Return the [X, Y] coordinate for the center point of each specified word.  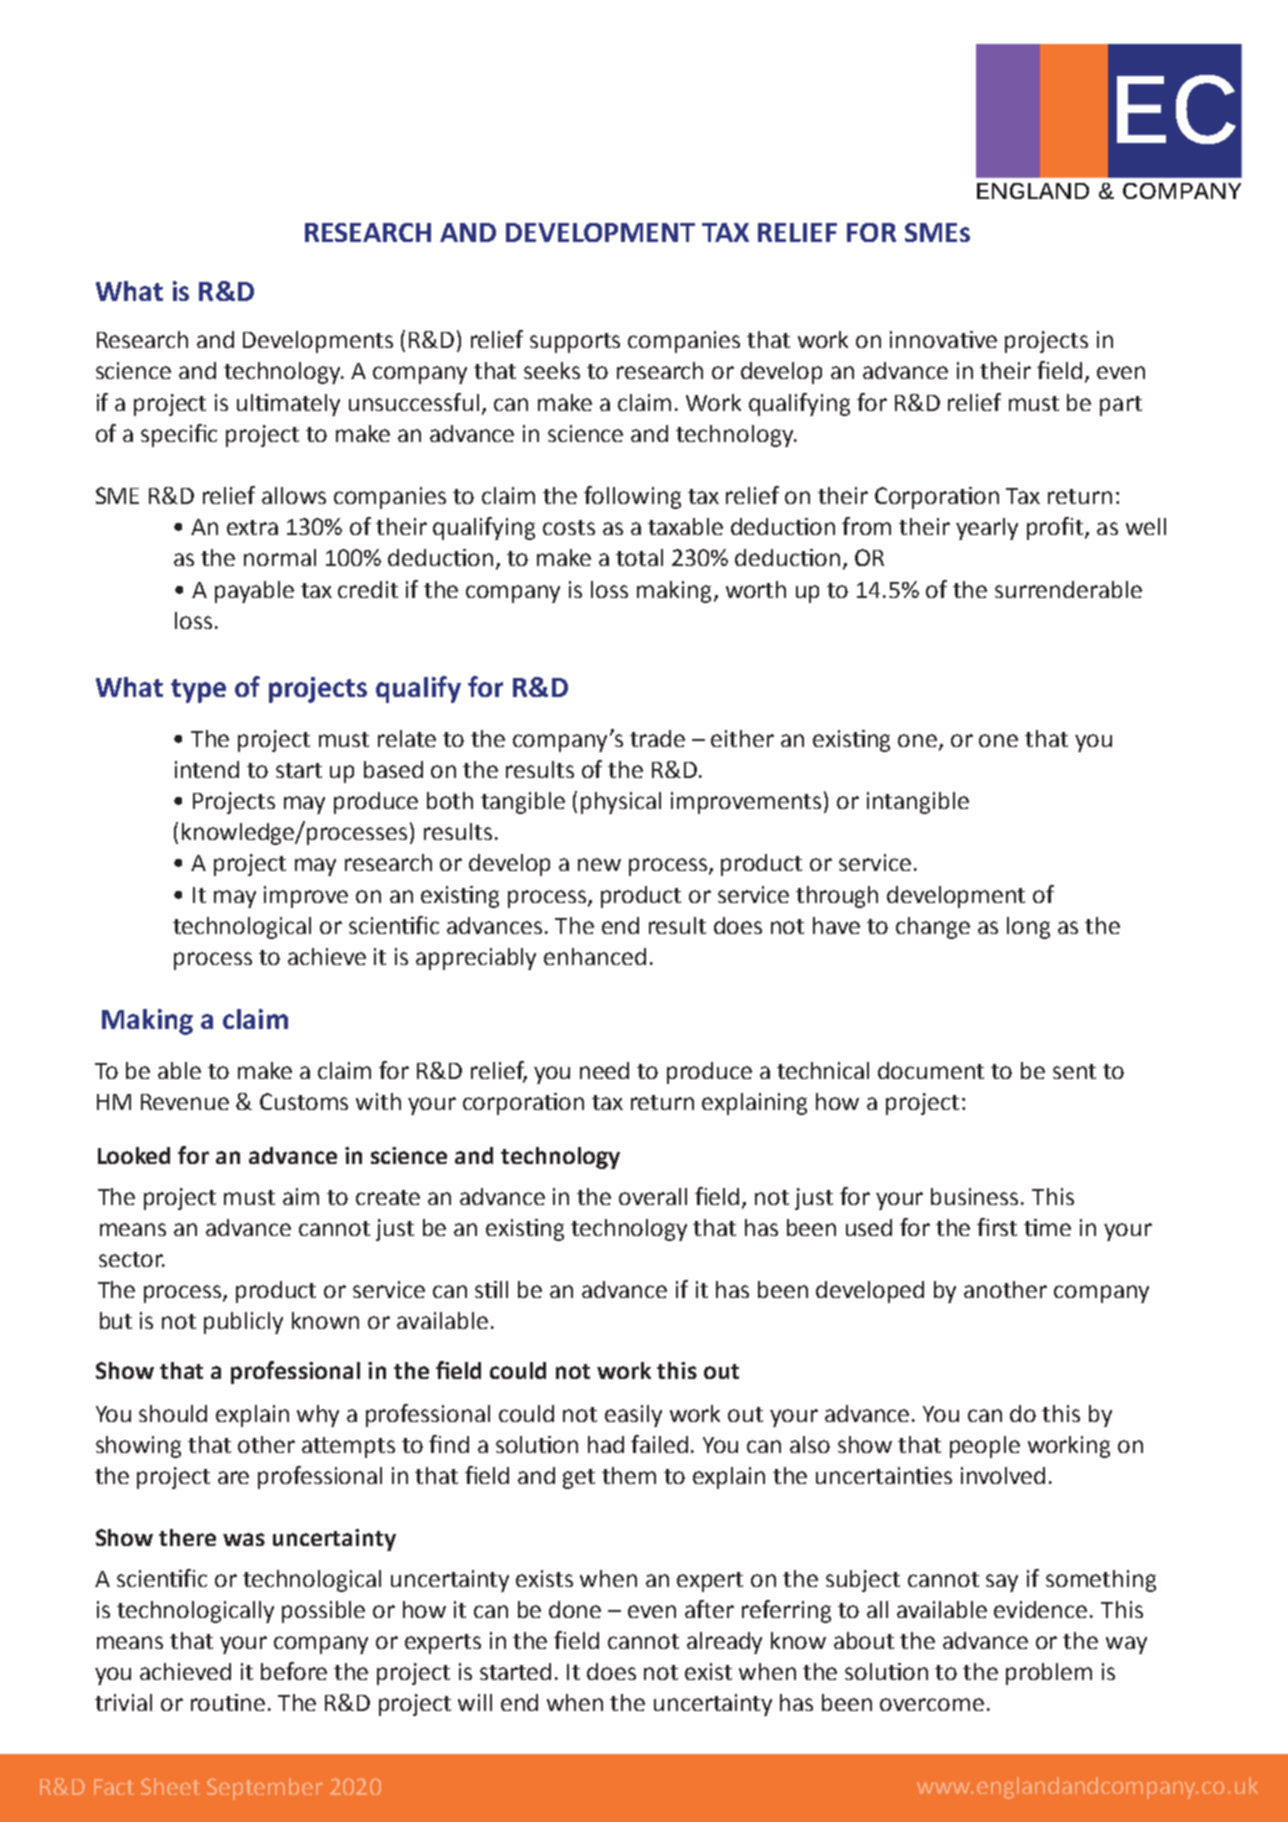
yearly [987, 529]
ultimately [288, 405]
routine [228, 1702]
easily [633, 1416]
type [198, 691]
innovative [943, 339]
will [475, 1702]
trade [657, 738]
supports [575, 343]
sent [1074, 1071]
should [173, 1413]
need [604, 1070]
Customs [304, 1101]
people [985, 1447]
